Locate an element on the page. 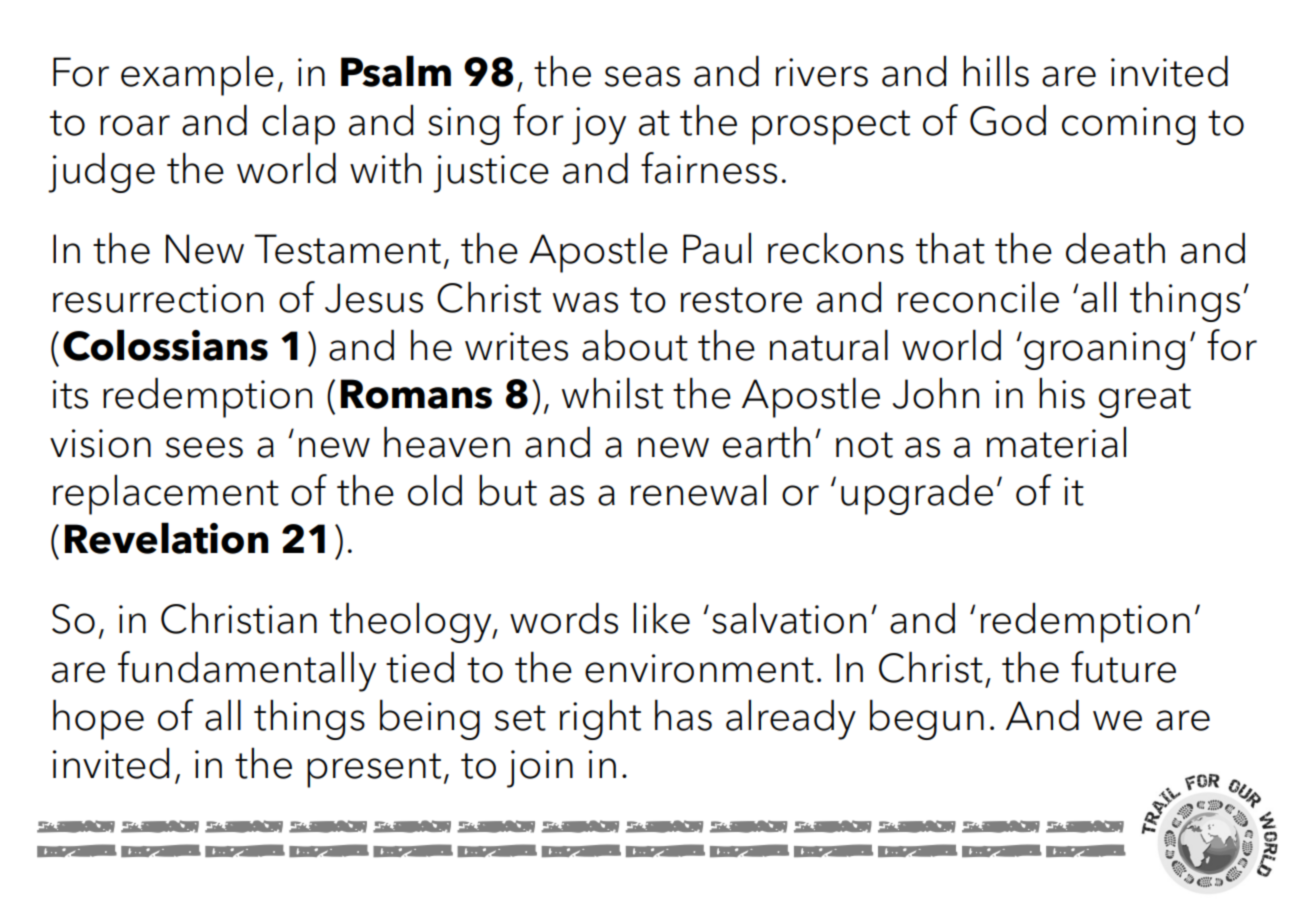 This page has height=924, width=1308. example is located at coordinates (197, 75).
